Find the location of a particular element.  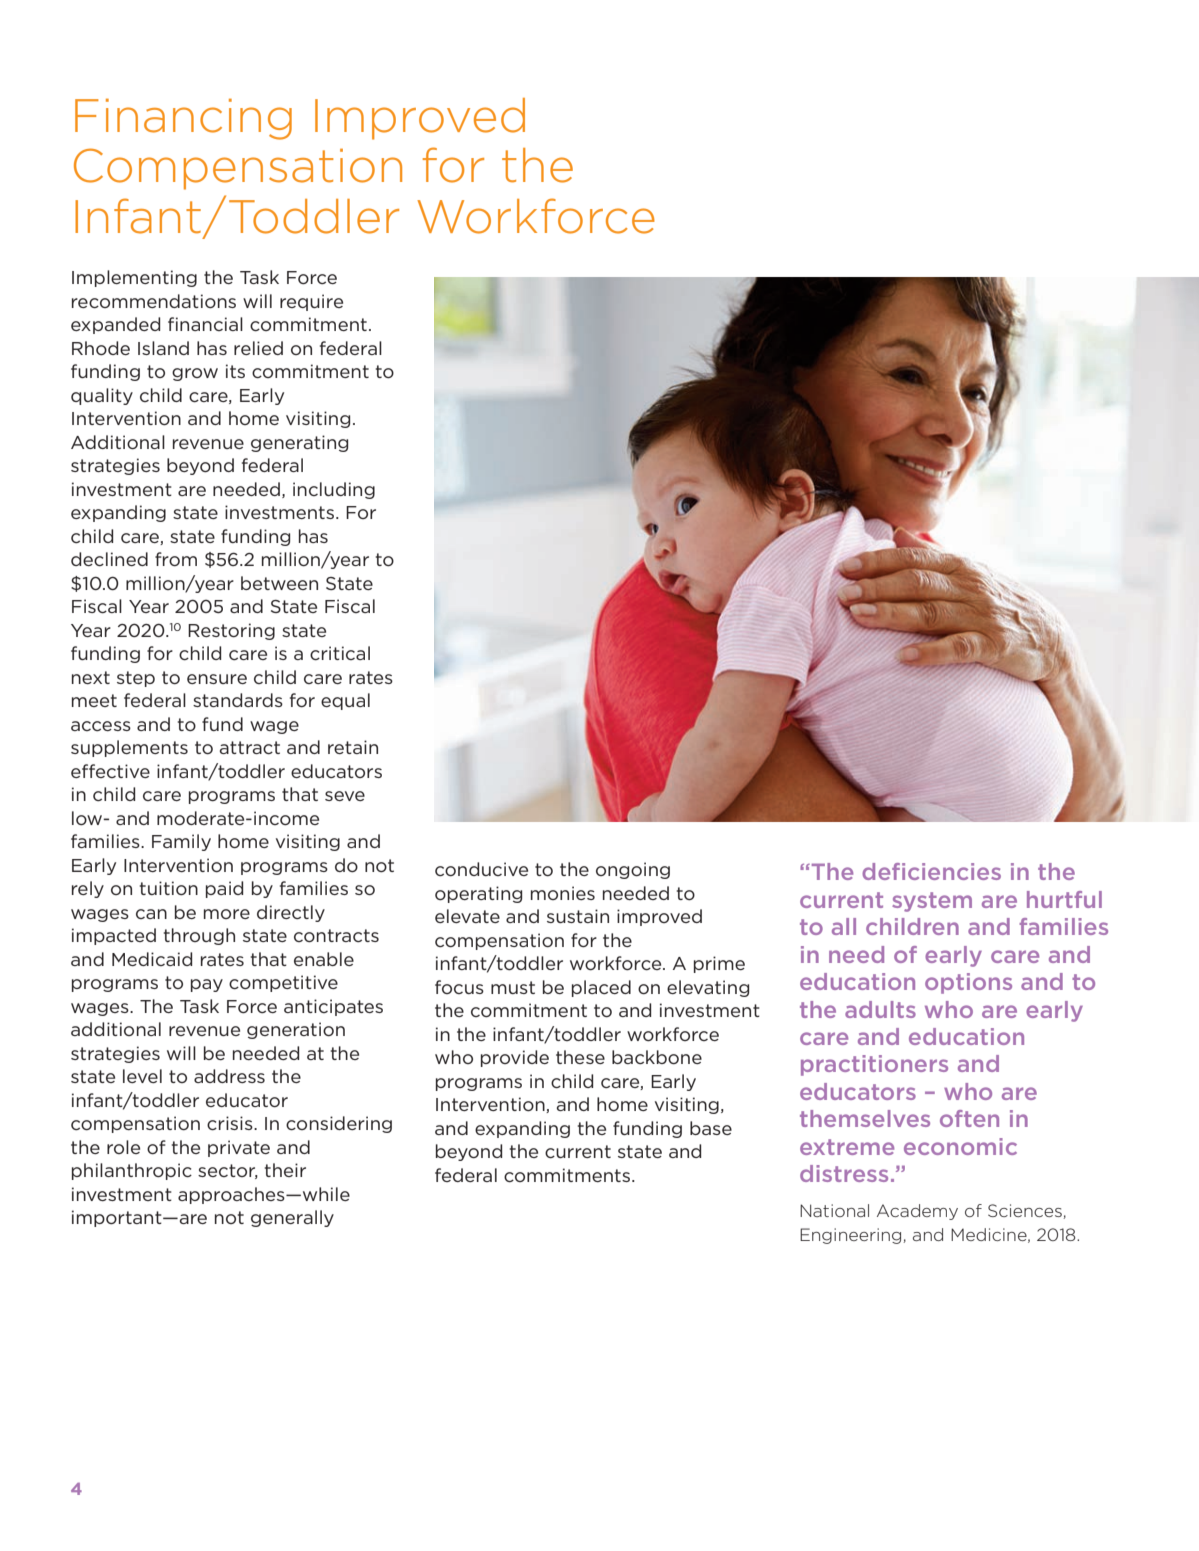

relied is located at coordinates (258, 348).
